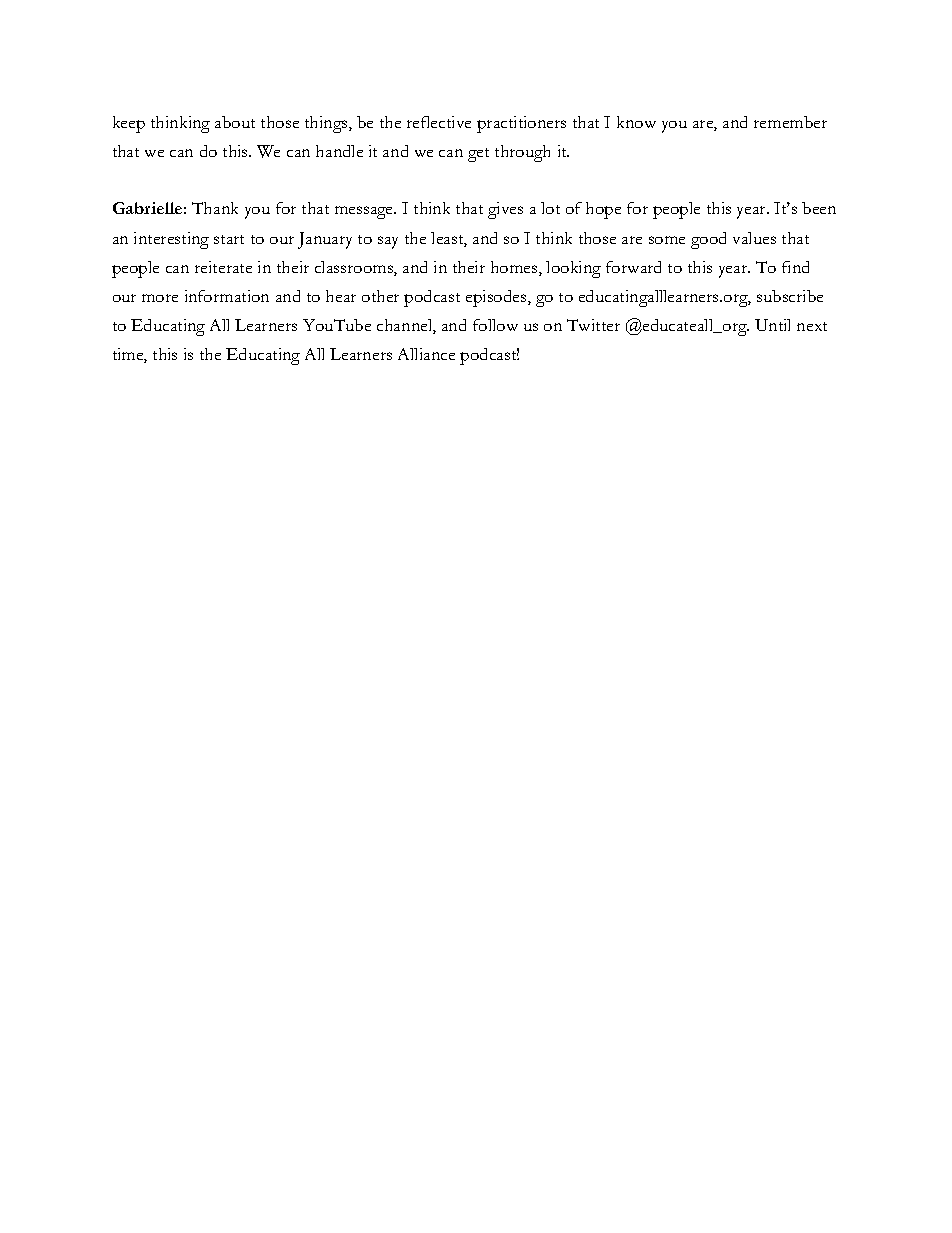  What do you see at coordinates (439, 122) in the document?
I see `reflective` at bounding box center [439, 122].
